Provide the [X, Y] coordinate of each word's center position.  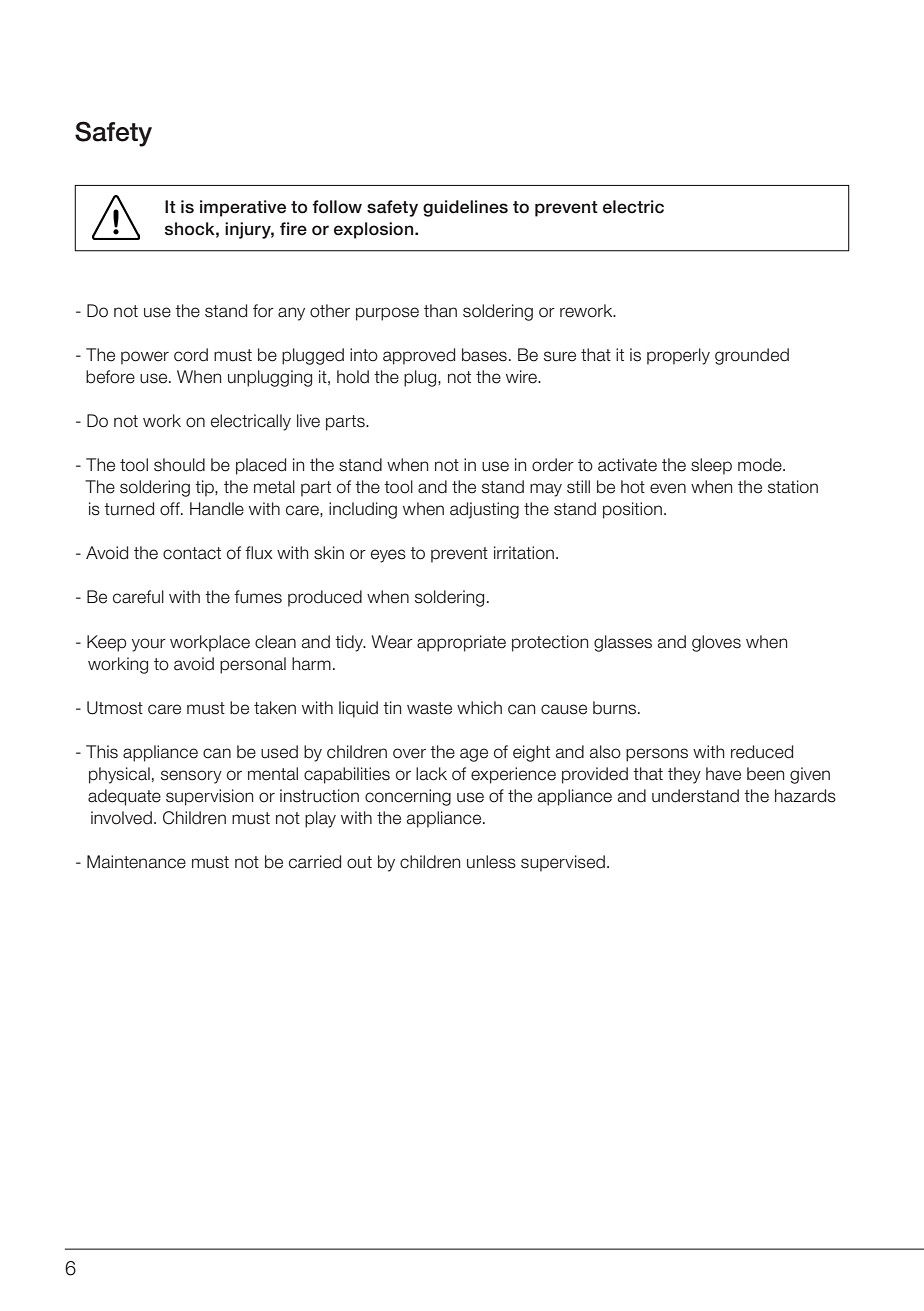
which [479, 708]
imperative [243, 208]
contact [192, 553]
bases [484, 355]
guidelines [465, 208]
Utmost [115, 708]
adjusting [484, 510]
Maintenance [136, 862]
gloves [716, 643]
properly [678, 356]
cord [191, 355]
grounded [752, 356]
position [632, 510]
